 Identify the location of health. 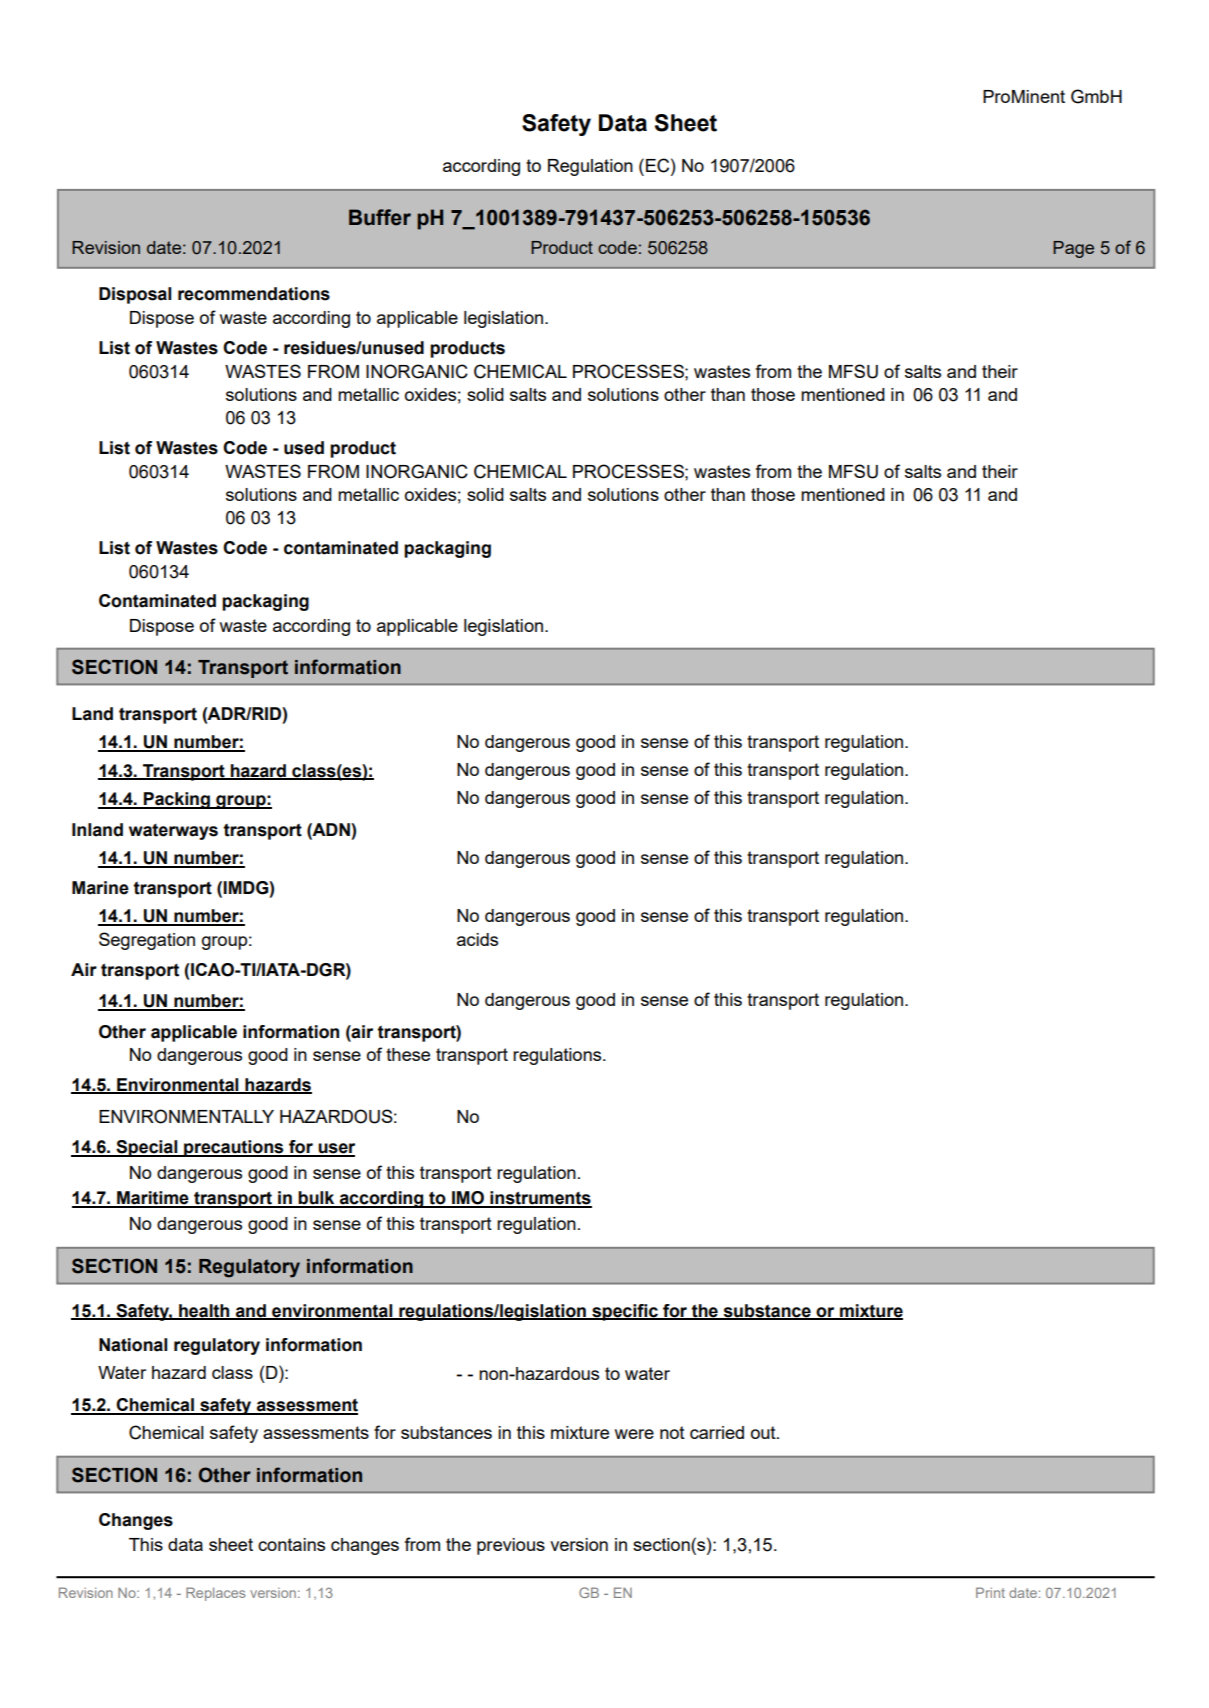
(204, 1311).
